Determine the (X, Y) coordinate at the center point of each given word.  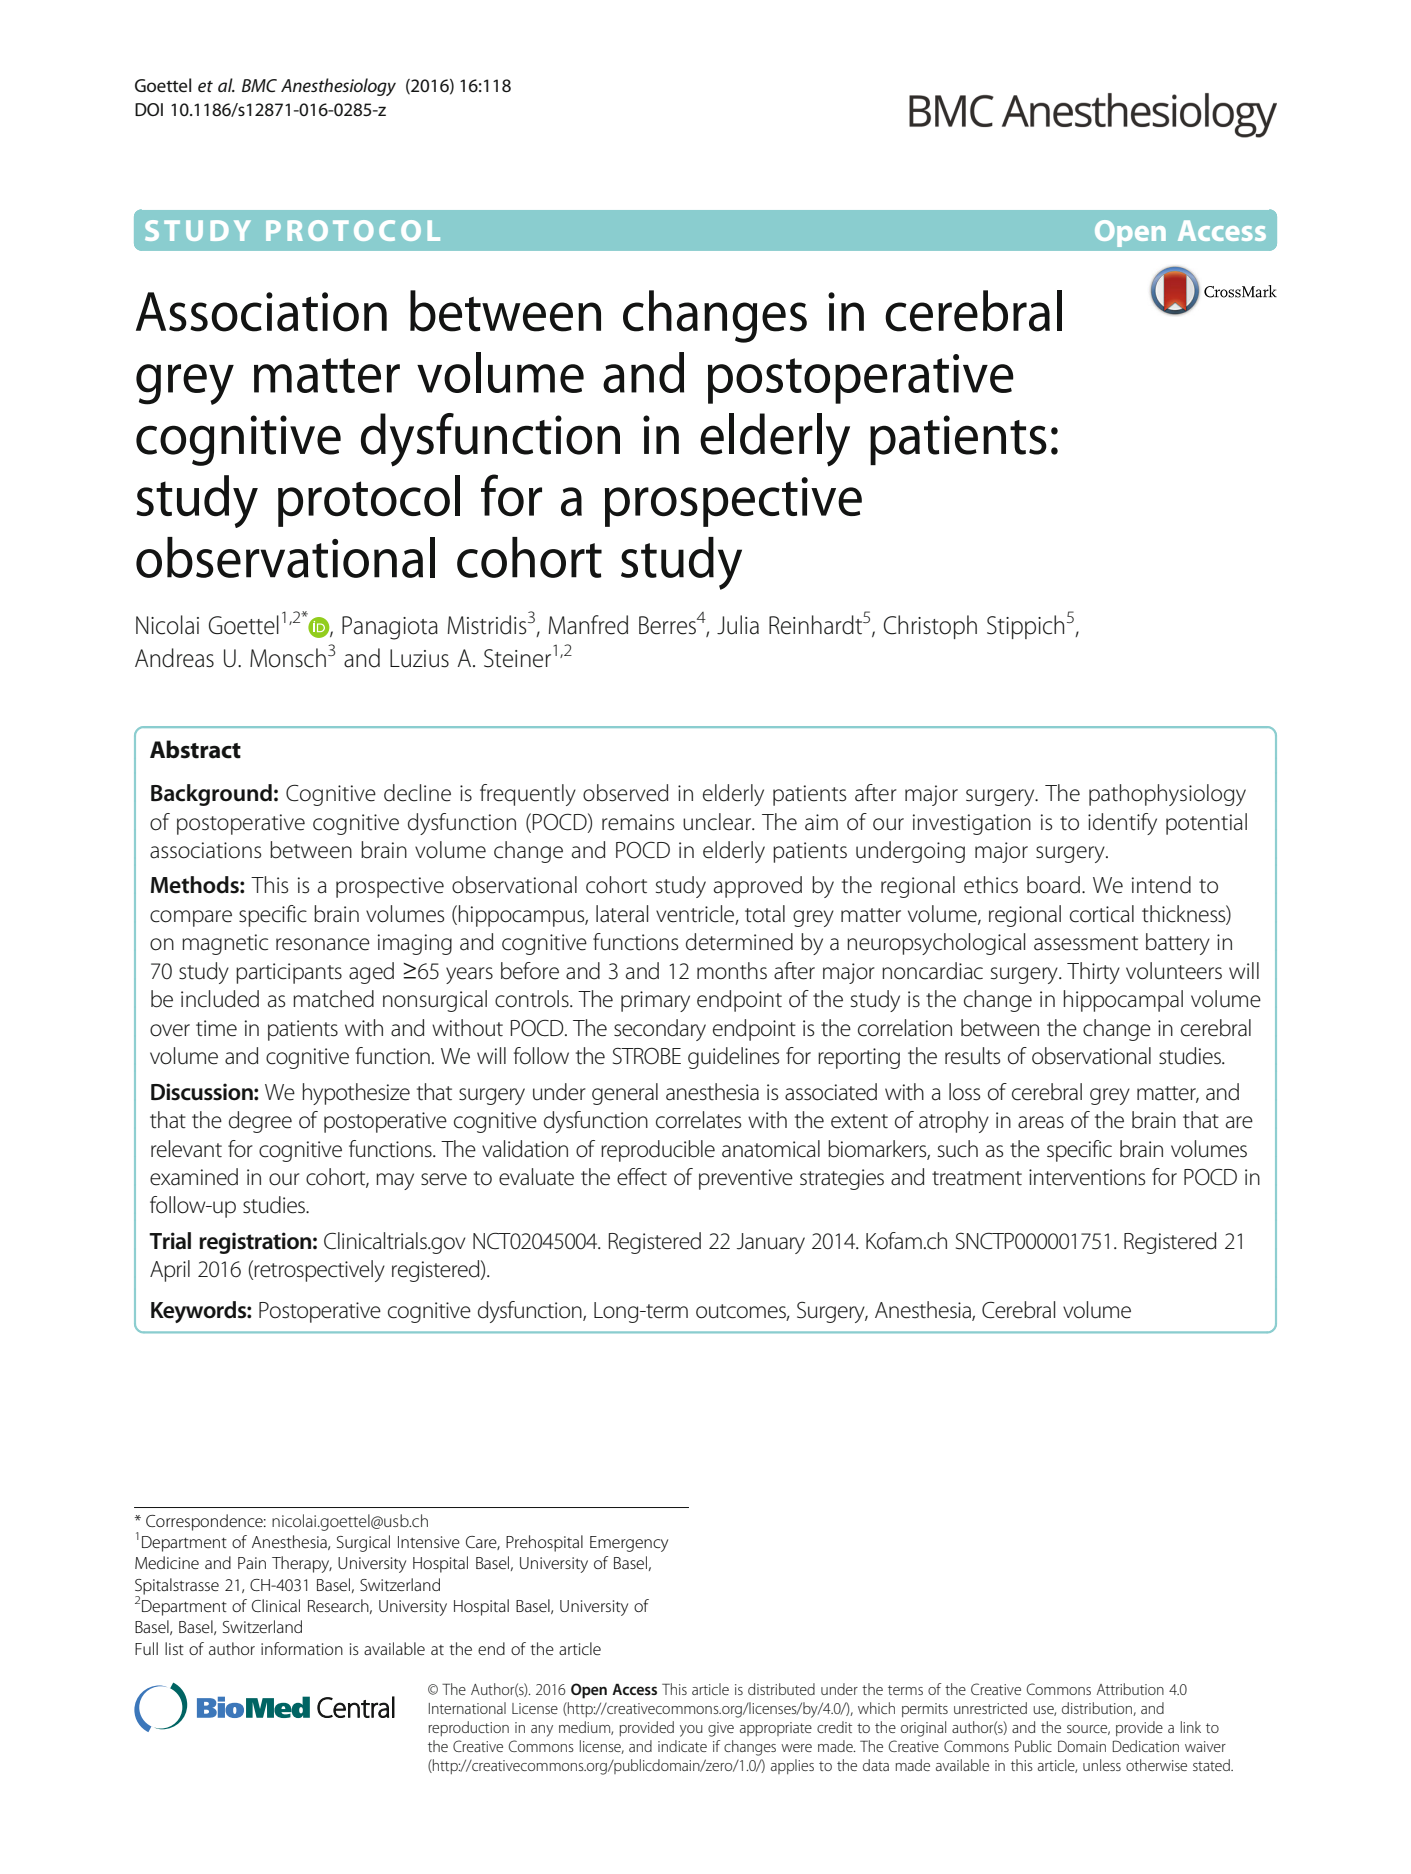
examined (194, 1177)
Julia (738, 625)
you (691, 1731)
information (302, 1648)
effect (642, 1177)
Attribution (1130, 1689)
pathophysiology (1167, 795)
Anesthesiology (338, 87)
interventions (1087, 1177)
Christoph (930, 627)
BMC (259, 85)
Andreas (174, 658)
